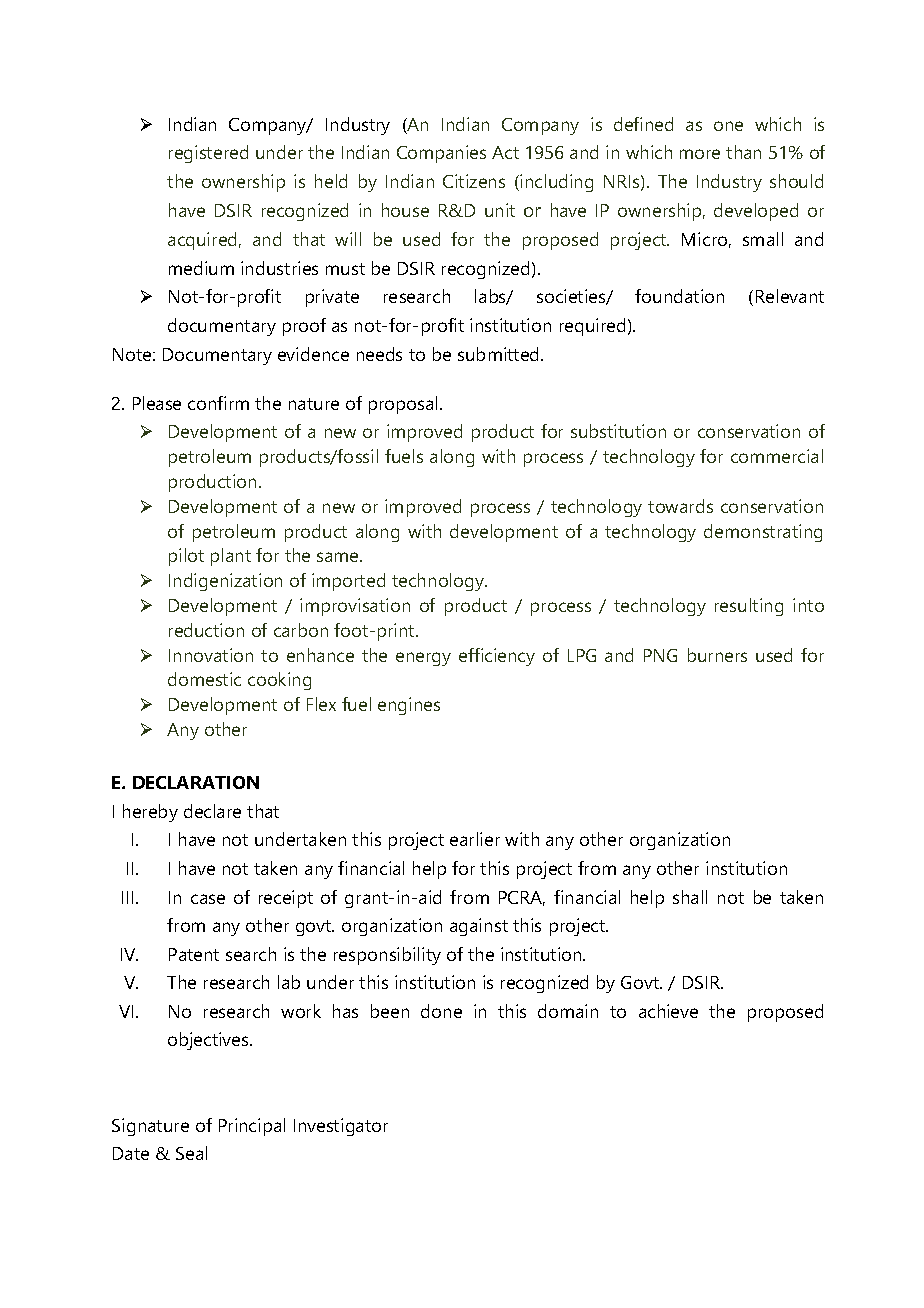  What do you see at coordinates (441, 154) in the document?
I see `Companies` at bounding box center [441, 154].
